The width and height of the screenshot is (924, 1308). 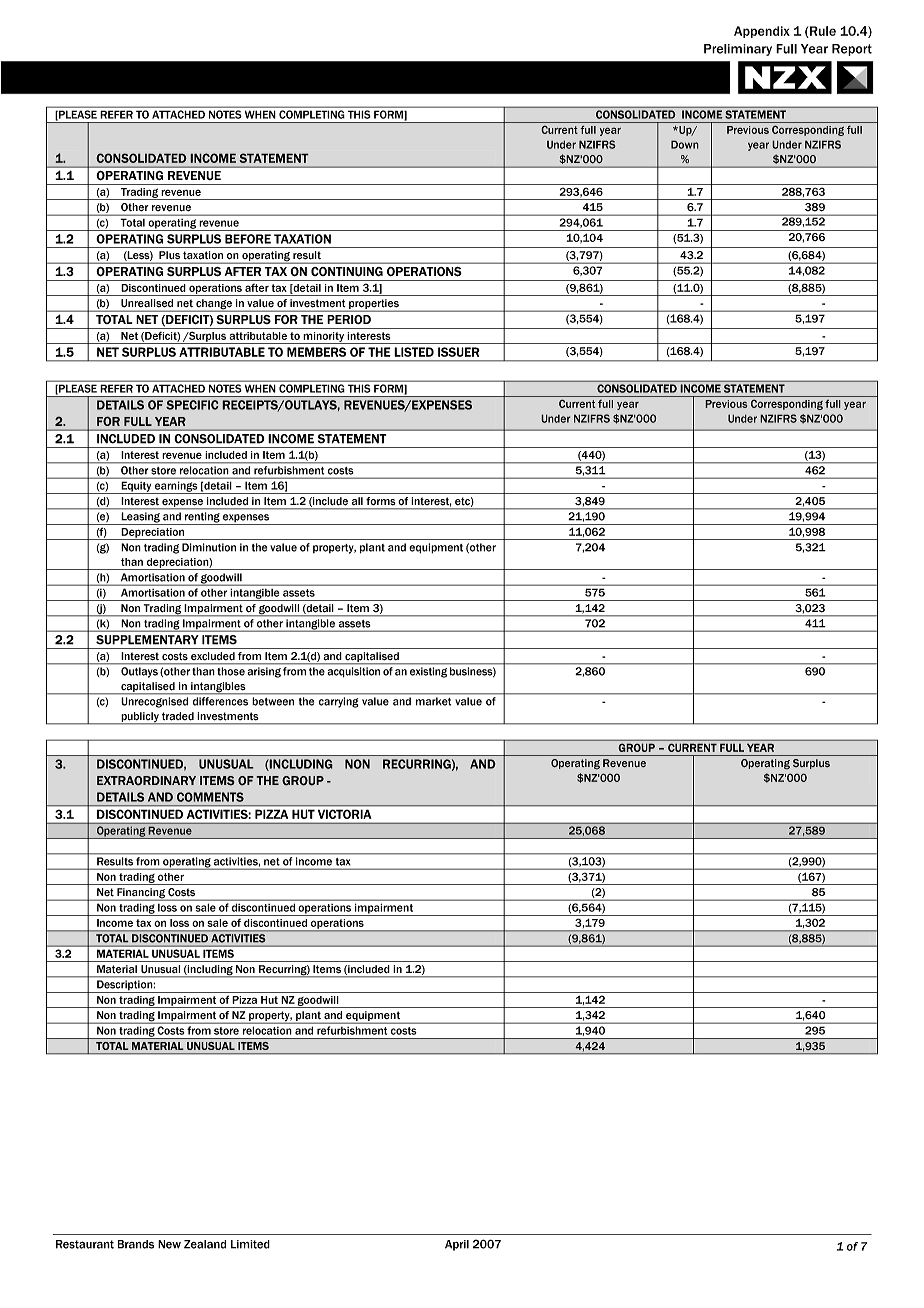 What do you see at coordinates (169, 1244) in the screenshot?
I see `New` at bounding box center [169, 1244].
